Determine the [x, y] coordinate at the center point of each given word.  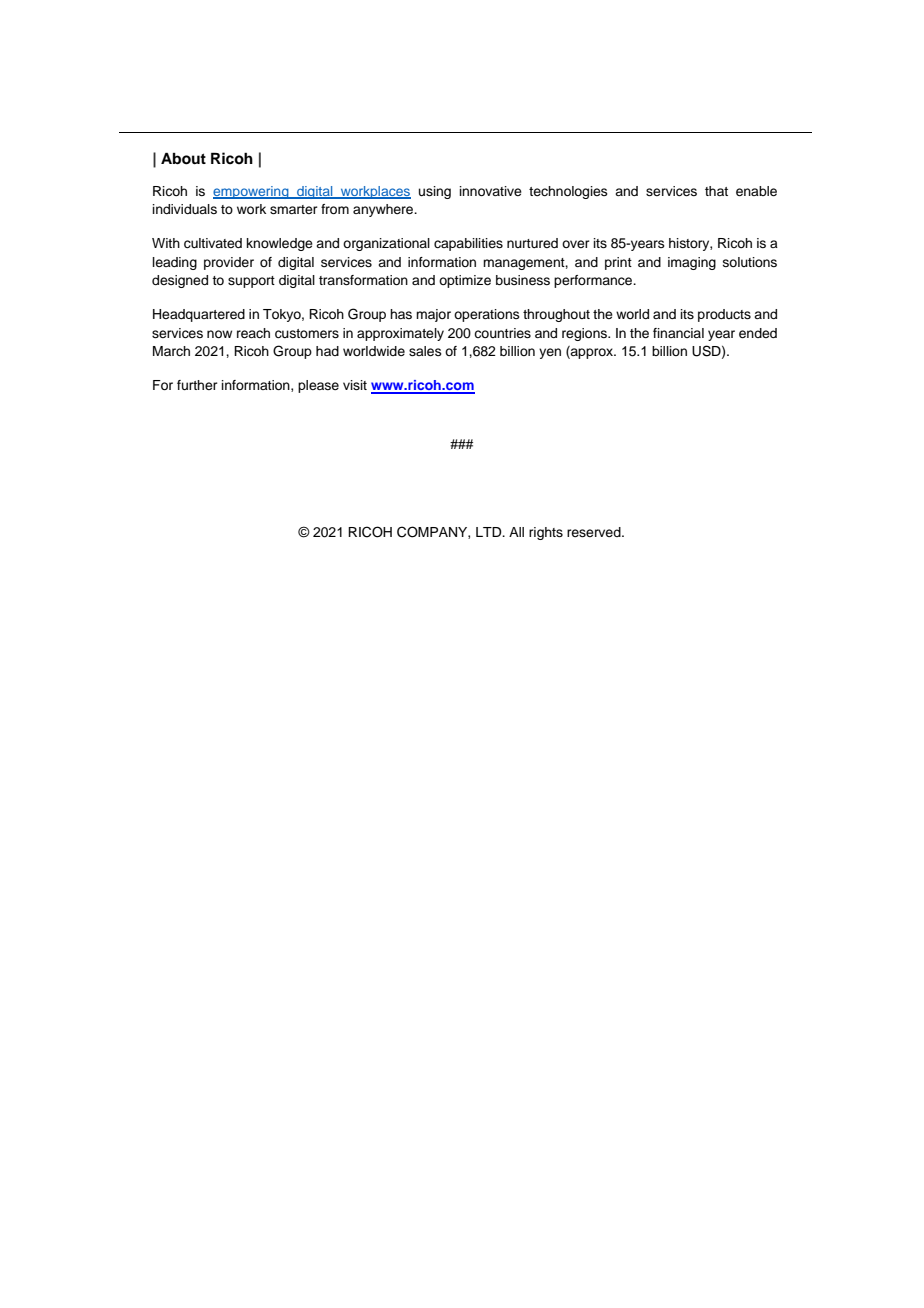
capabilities [468, 244]
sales [425, 351]
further [197, 385]
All [516, 532]
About [183, 158]
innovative [491, 191]
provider [229, 263]
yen [550, 353]
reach [253, 333]
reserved [595, 532]
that [716, 191]
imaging [692, 263]
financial [678, 333]
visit [355, 385]
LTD [490, 532]
